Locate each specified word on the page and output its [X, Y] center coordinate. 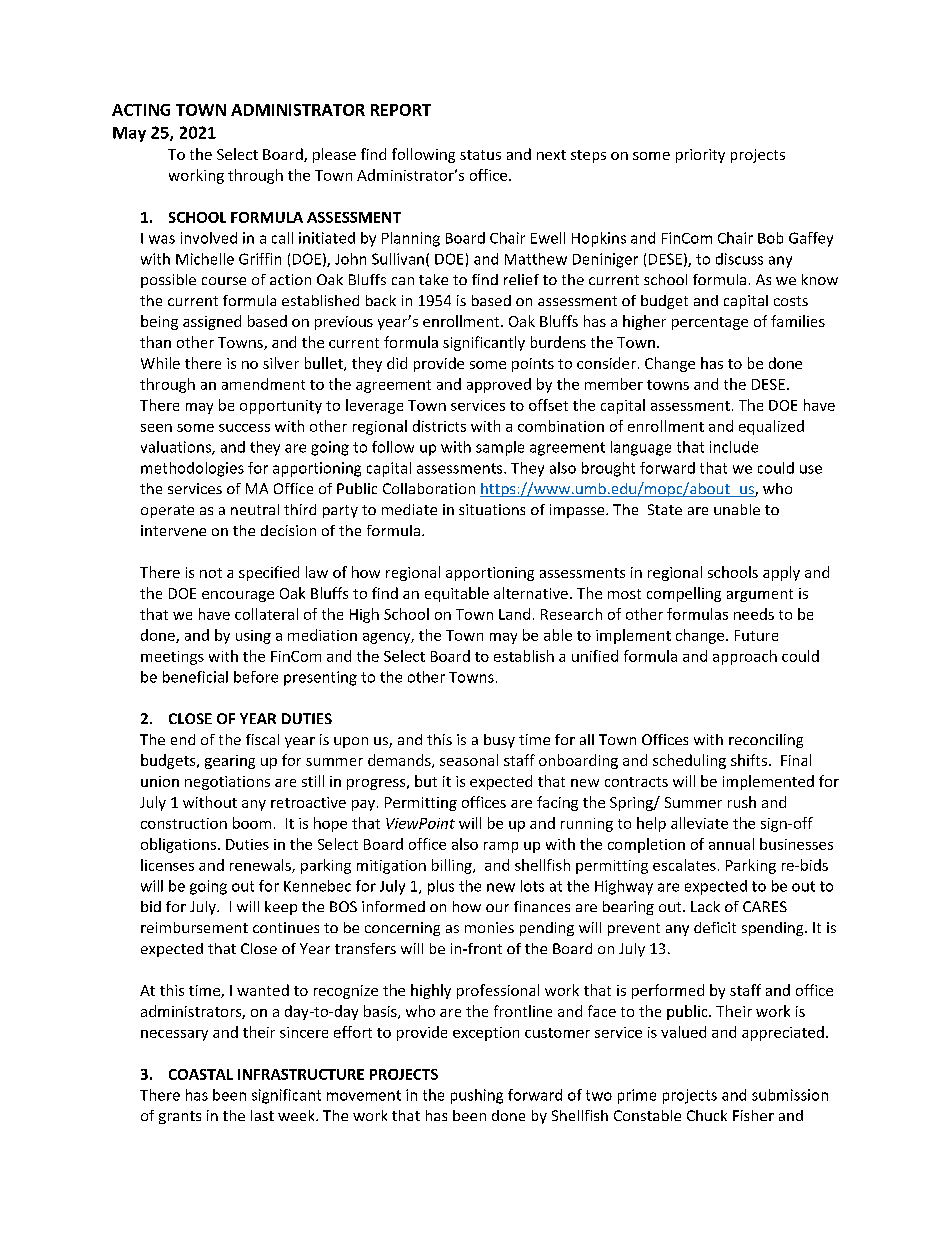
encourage [238, 596]
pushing [477, 1096]
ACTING [141, 110]
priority [700, 156]
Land [514, 614]
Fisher [753, 1115]
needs [754, 614]
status [480, 155]
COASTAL [201, 1074]
